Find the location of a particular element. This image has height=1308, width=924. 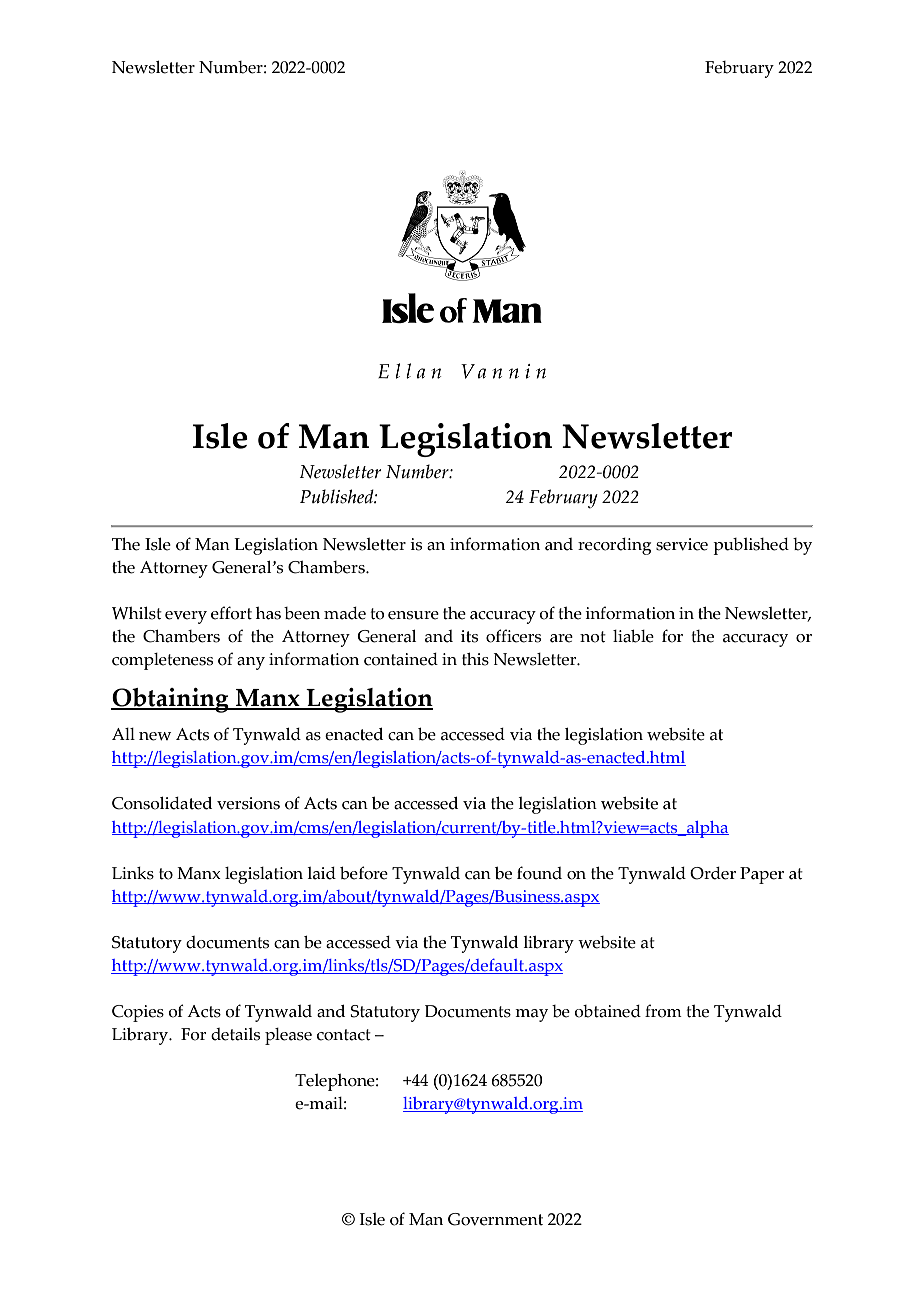

before is located at coordinates (364, 873).
